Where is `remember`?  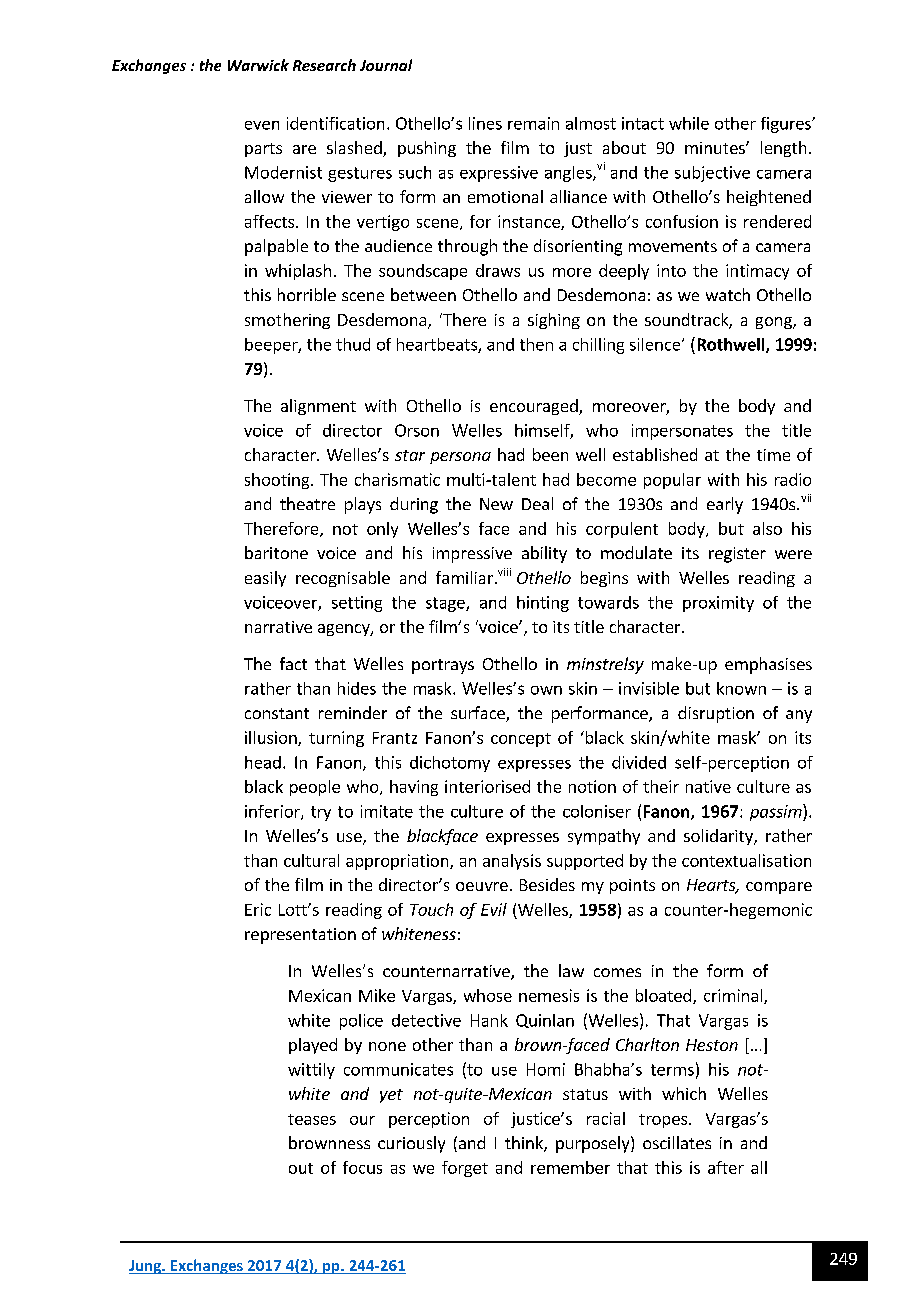 remember is located at coordinates (570, 1167).
